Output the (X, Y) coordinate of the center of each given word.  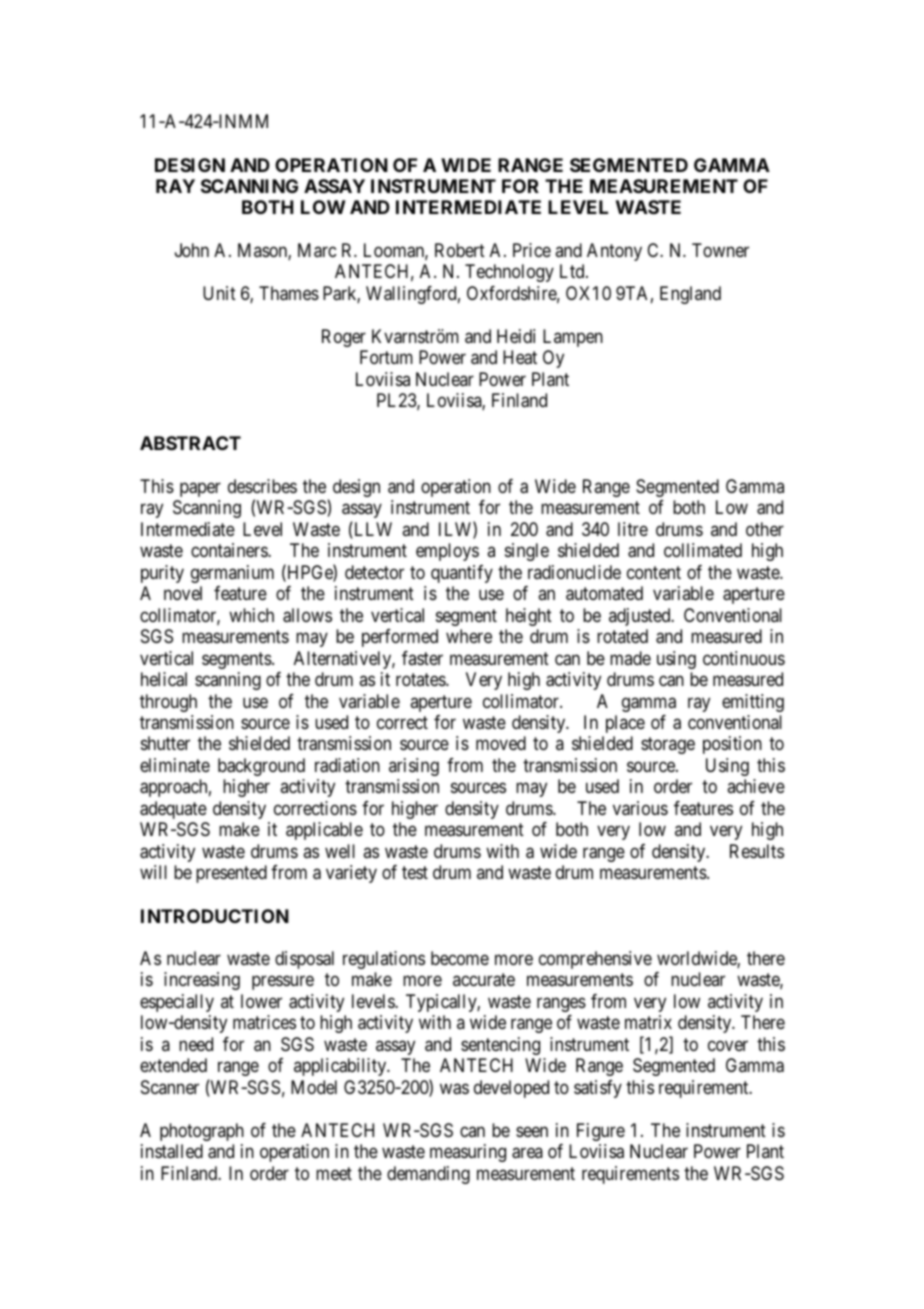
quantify (462, 574)
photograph (202, 1132)
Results (757, 851)
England (690, 295)
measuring (468, 1153)
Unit (219, 293)
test (415, 872)
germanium (232, 574)
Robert (460, 250)
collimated (703, 550)
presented (231, 874)
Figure (601, 1132)
